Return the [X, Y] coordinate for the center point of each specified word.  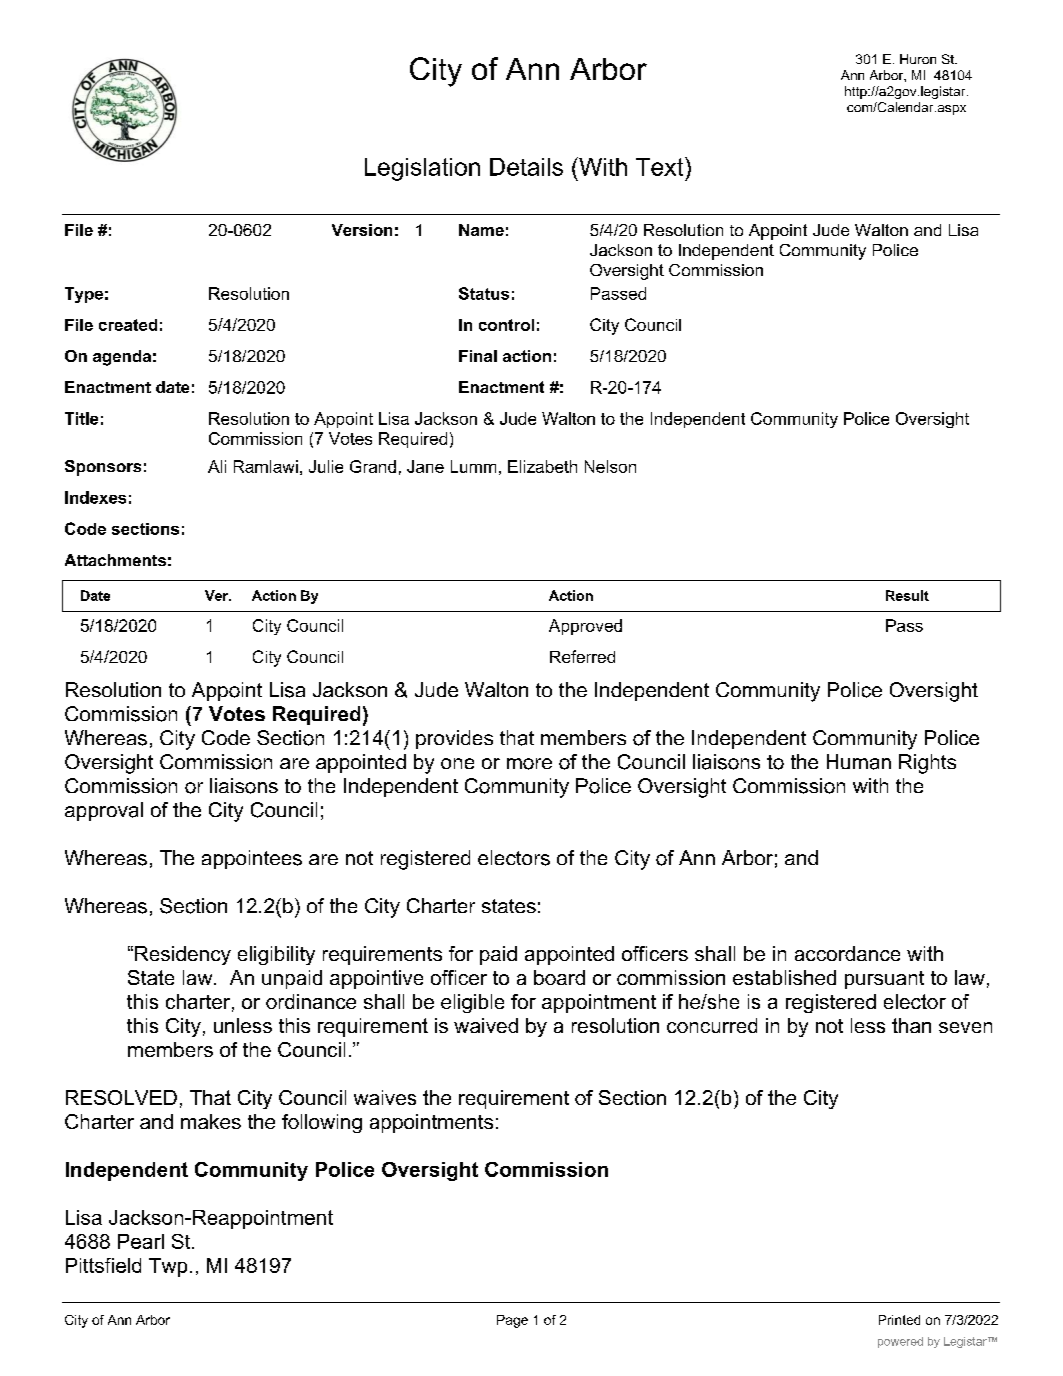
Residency [183, 955]
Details [526, 167]
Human [859, 762]
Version [362, 230]
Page [512, 1321]
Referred [582, 656]
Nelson [610, 466]
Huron [918, 59]
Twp [168, 1267]
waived [486, 1025]
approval [104, 811]
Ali [217, 466]
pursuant [884, 980]
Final [478, 356]
